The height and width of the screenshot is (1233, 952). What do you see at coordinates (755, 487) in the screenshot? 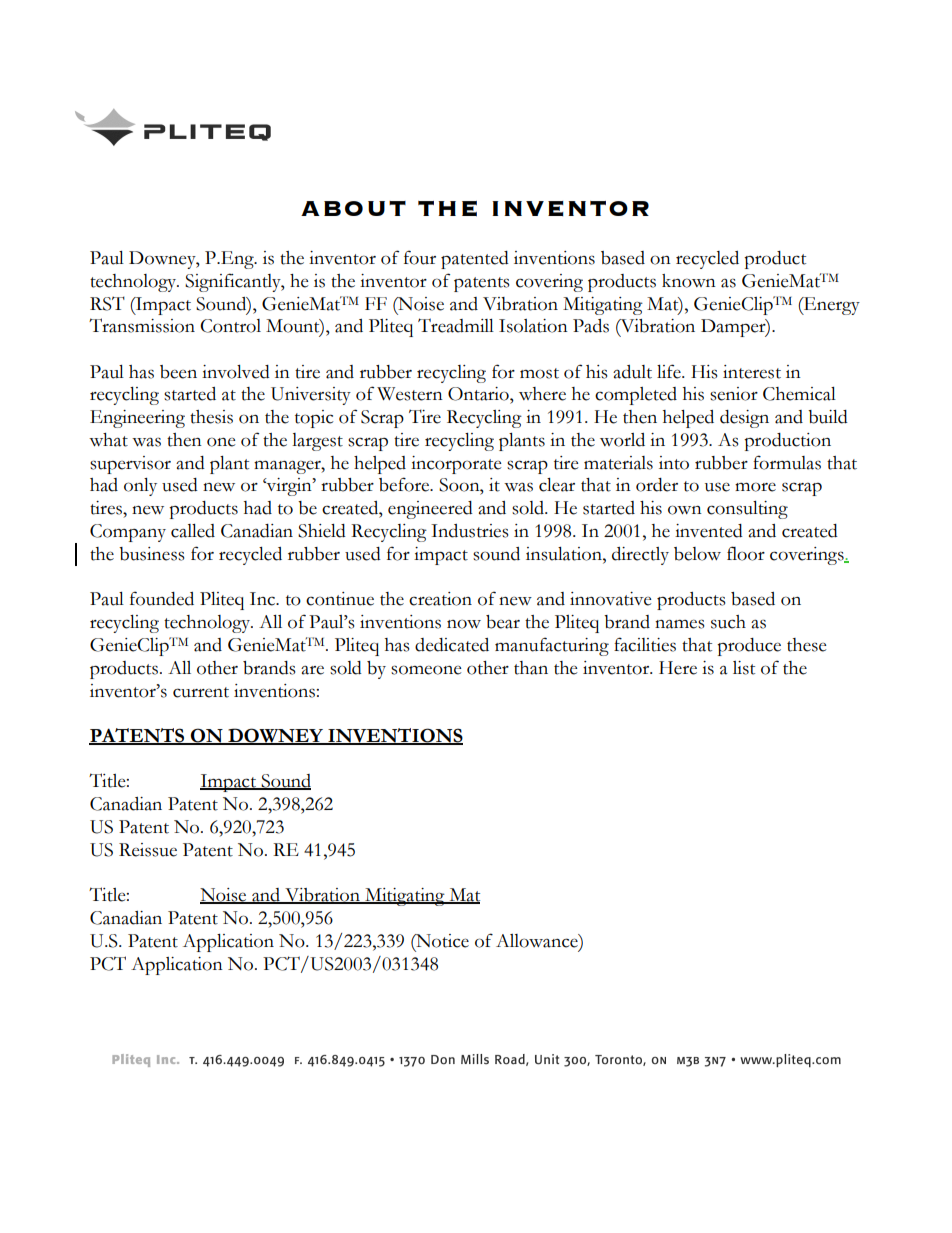
I see `more` at bounding box center [755, 487].
